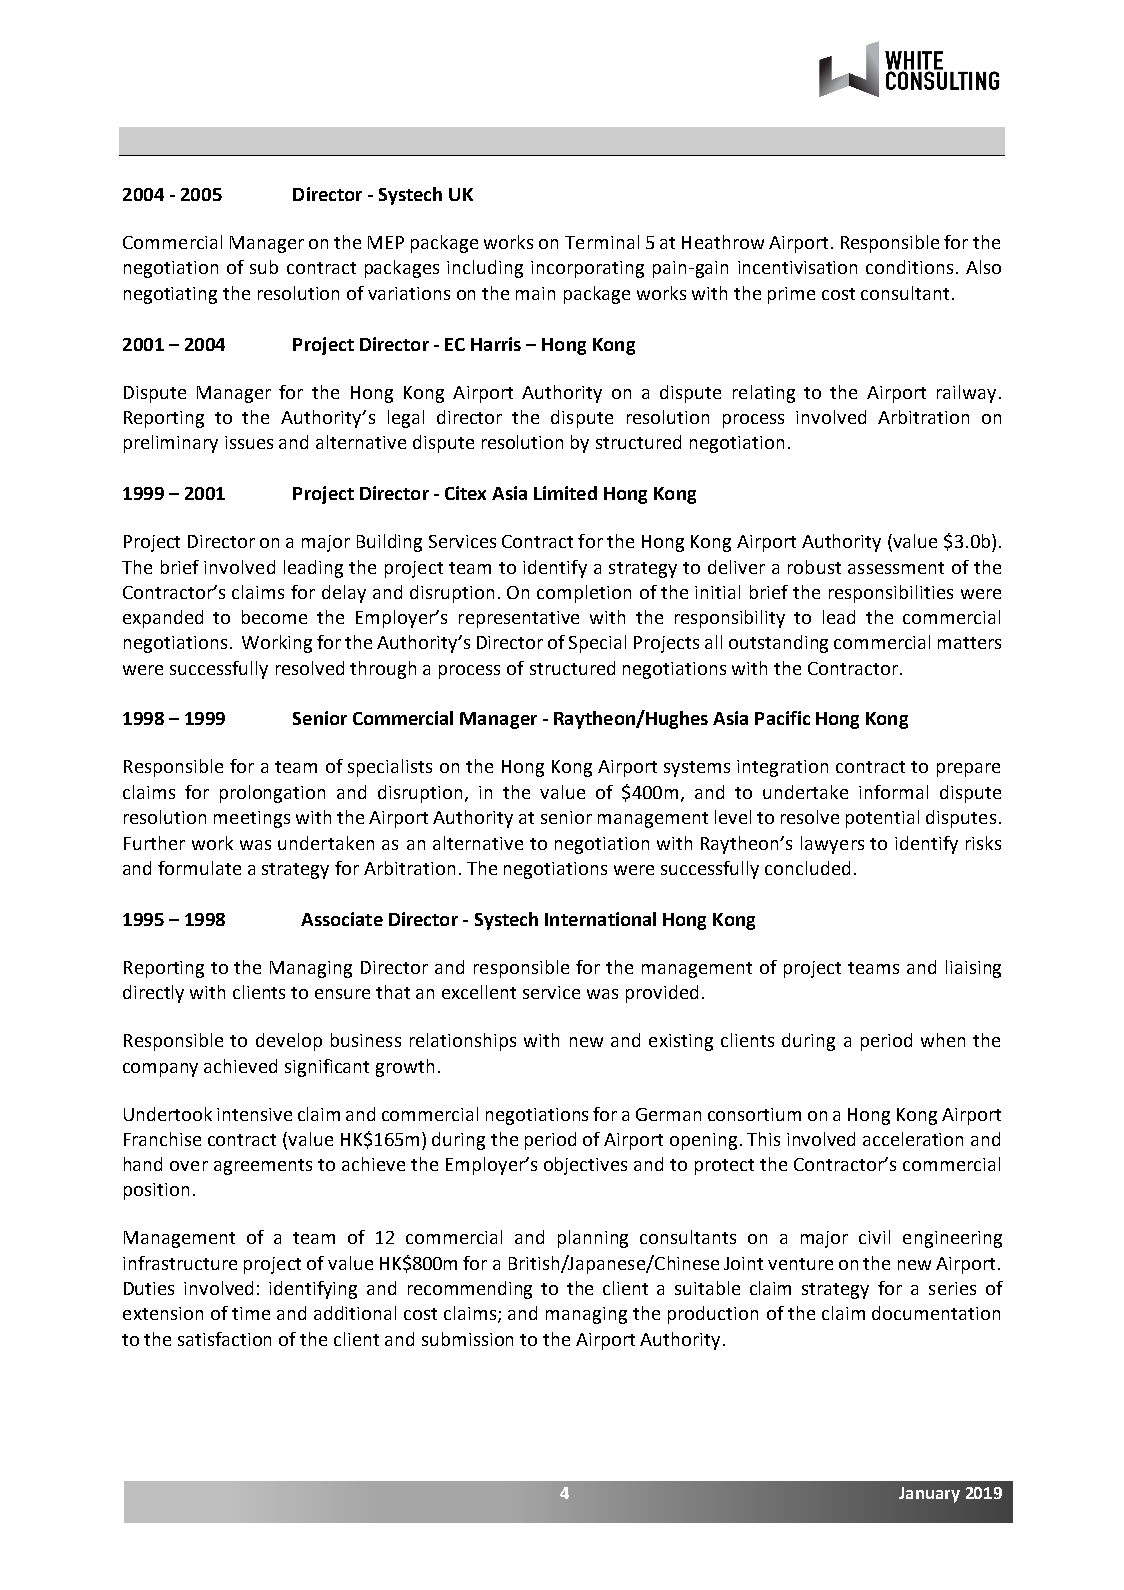 The image size is (1124, 1590). What do you see at coordinates (263, 1167) in the screenshot?
I see `agreements` at bounding box center [263, 1167].
